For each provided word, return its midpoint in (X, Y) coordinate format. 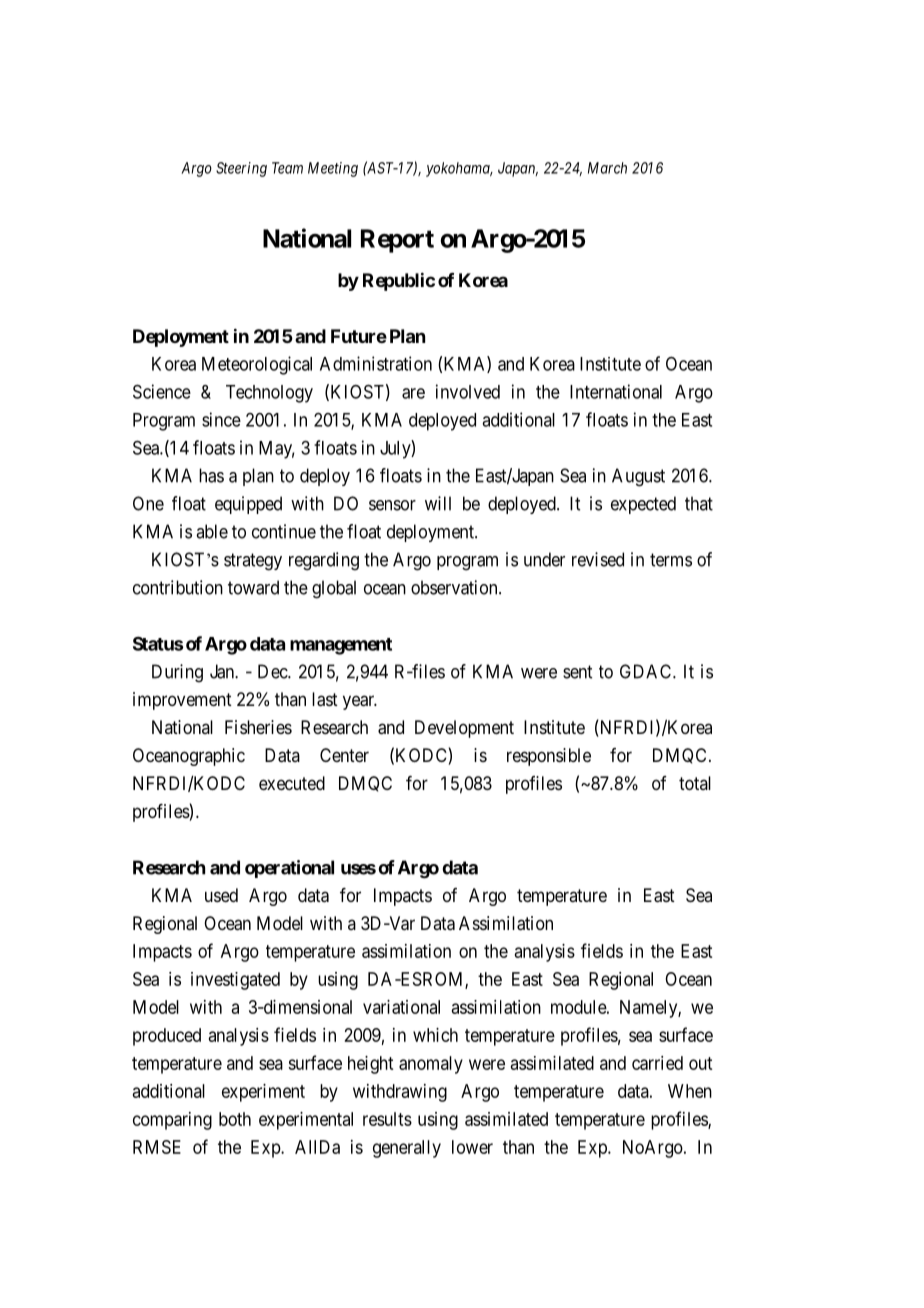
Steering (241, 169)
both (235, 1119)
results (387, 1119)
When (690, 1091)
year (360, 702)
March (607, 168)
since (221, 419)
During (177, 673)
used (221, 895)
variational (401, 1007)
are (413, 393)
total (695, 783)
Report (397, 241)
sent (577, 672)
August (638, 477)
